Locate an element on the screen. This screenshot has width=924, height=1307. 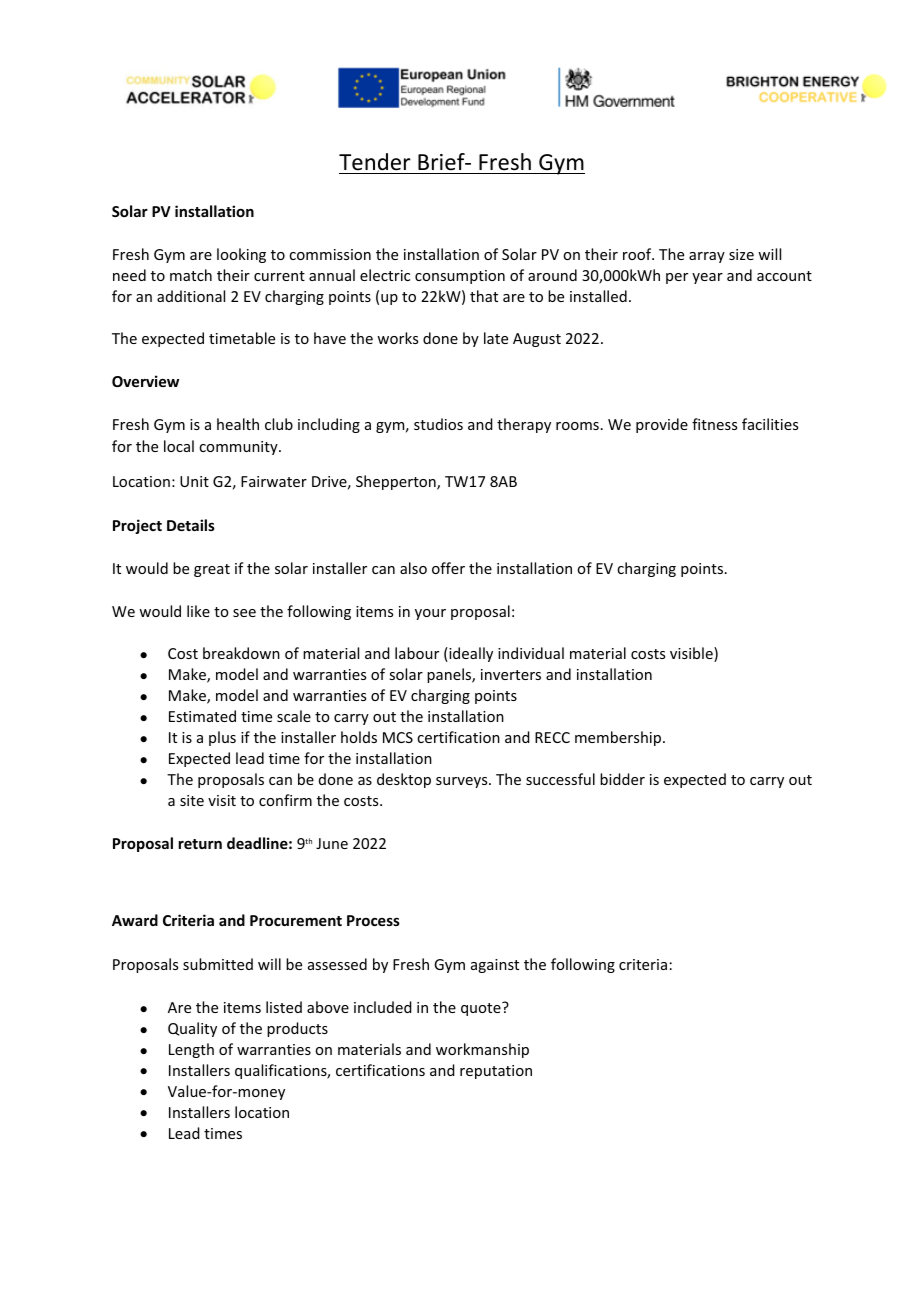
reputation is located at coordinates (496, 1072).
